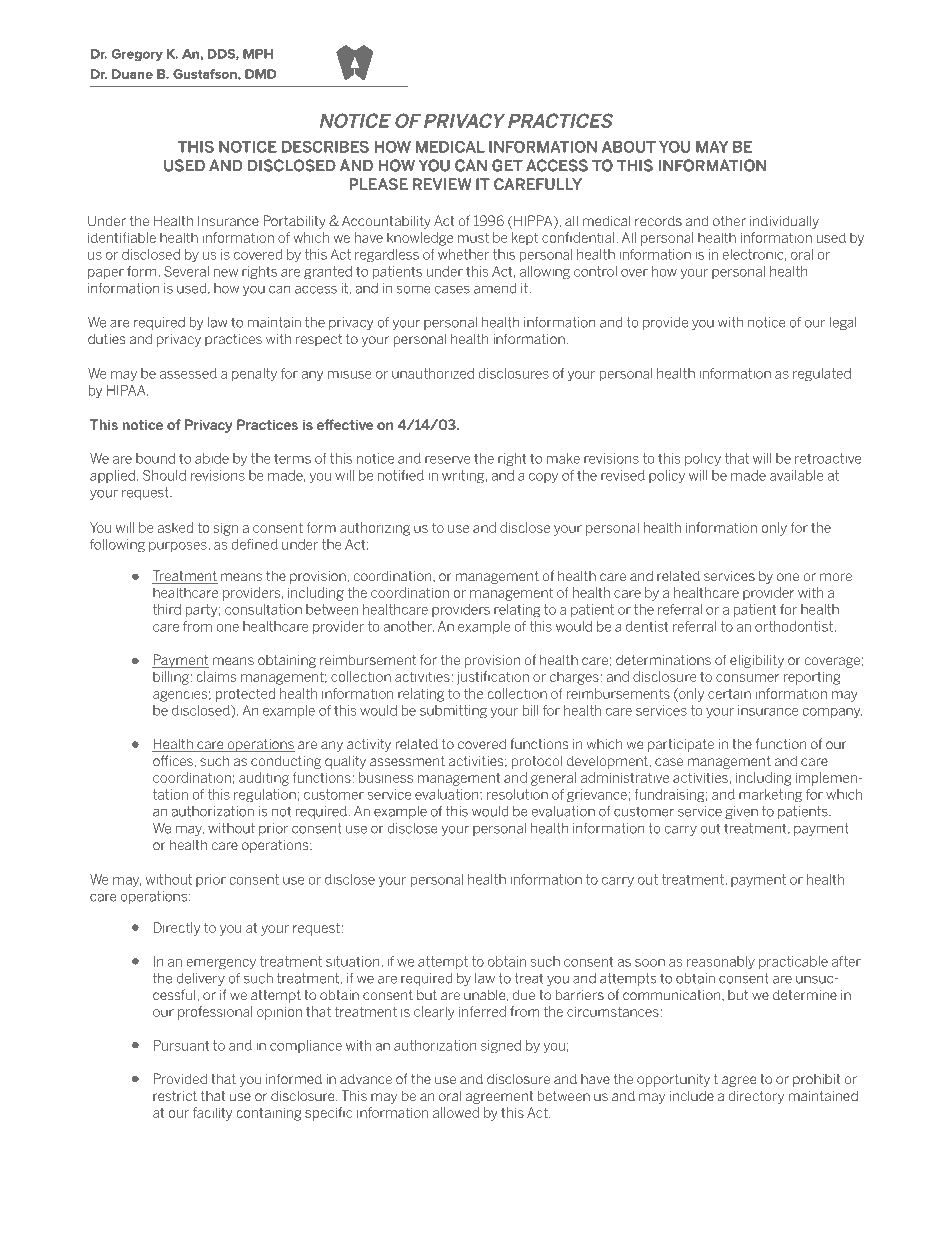  Describe the element at coordinates (629, 147) in the screenshot. I see `ABOUT` at that location.
